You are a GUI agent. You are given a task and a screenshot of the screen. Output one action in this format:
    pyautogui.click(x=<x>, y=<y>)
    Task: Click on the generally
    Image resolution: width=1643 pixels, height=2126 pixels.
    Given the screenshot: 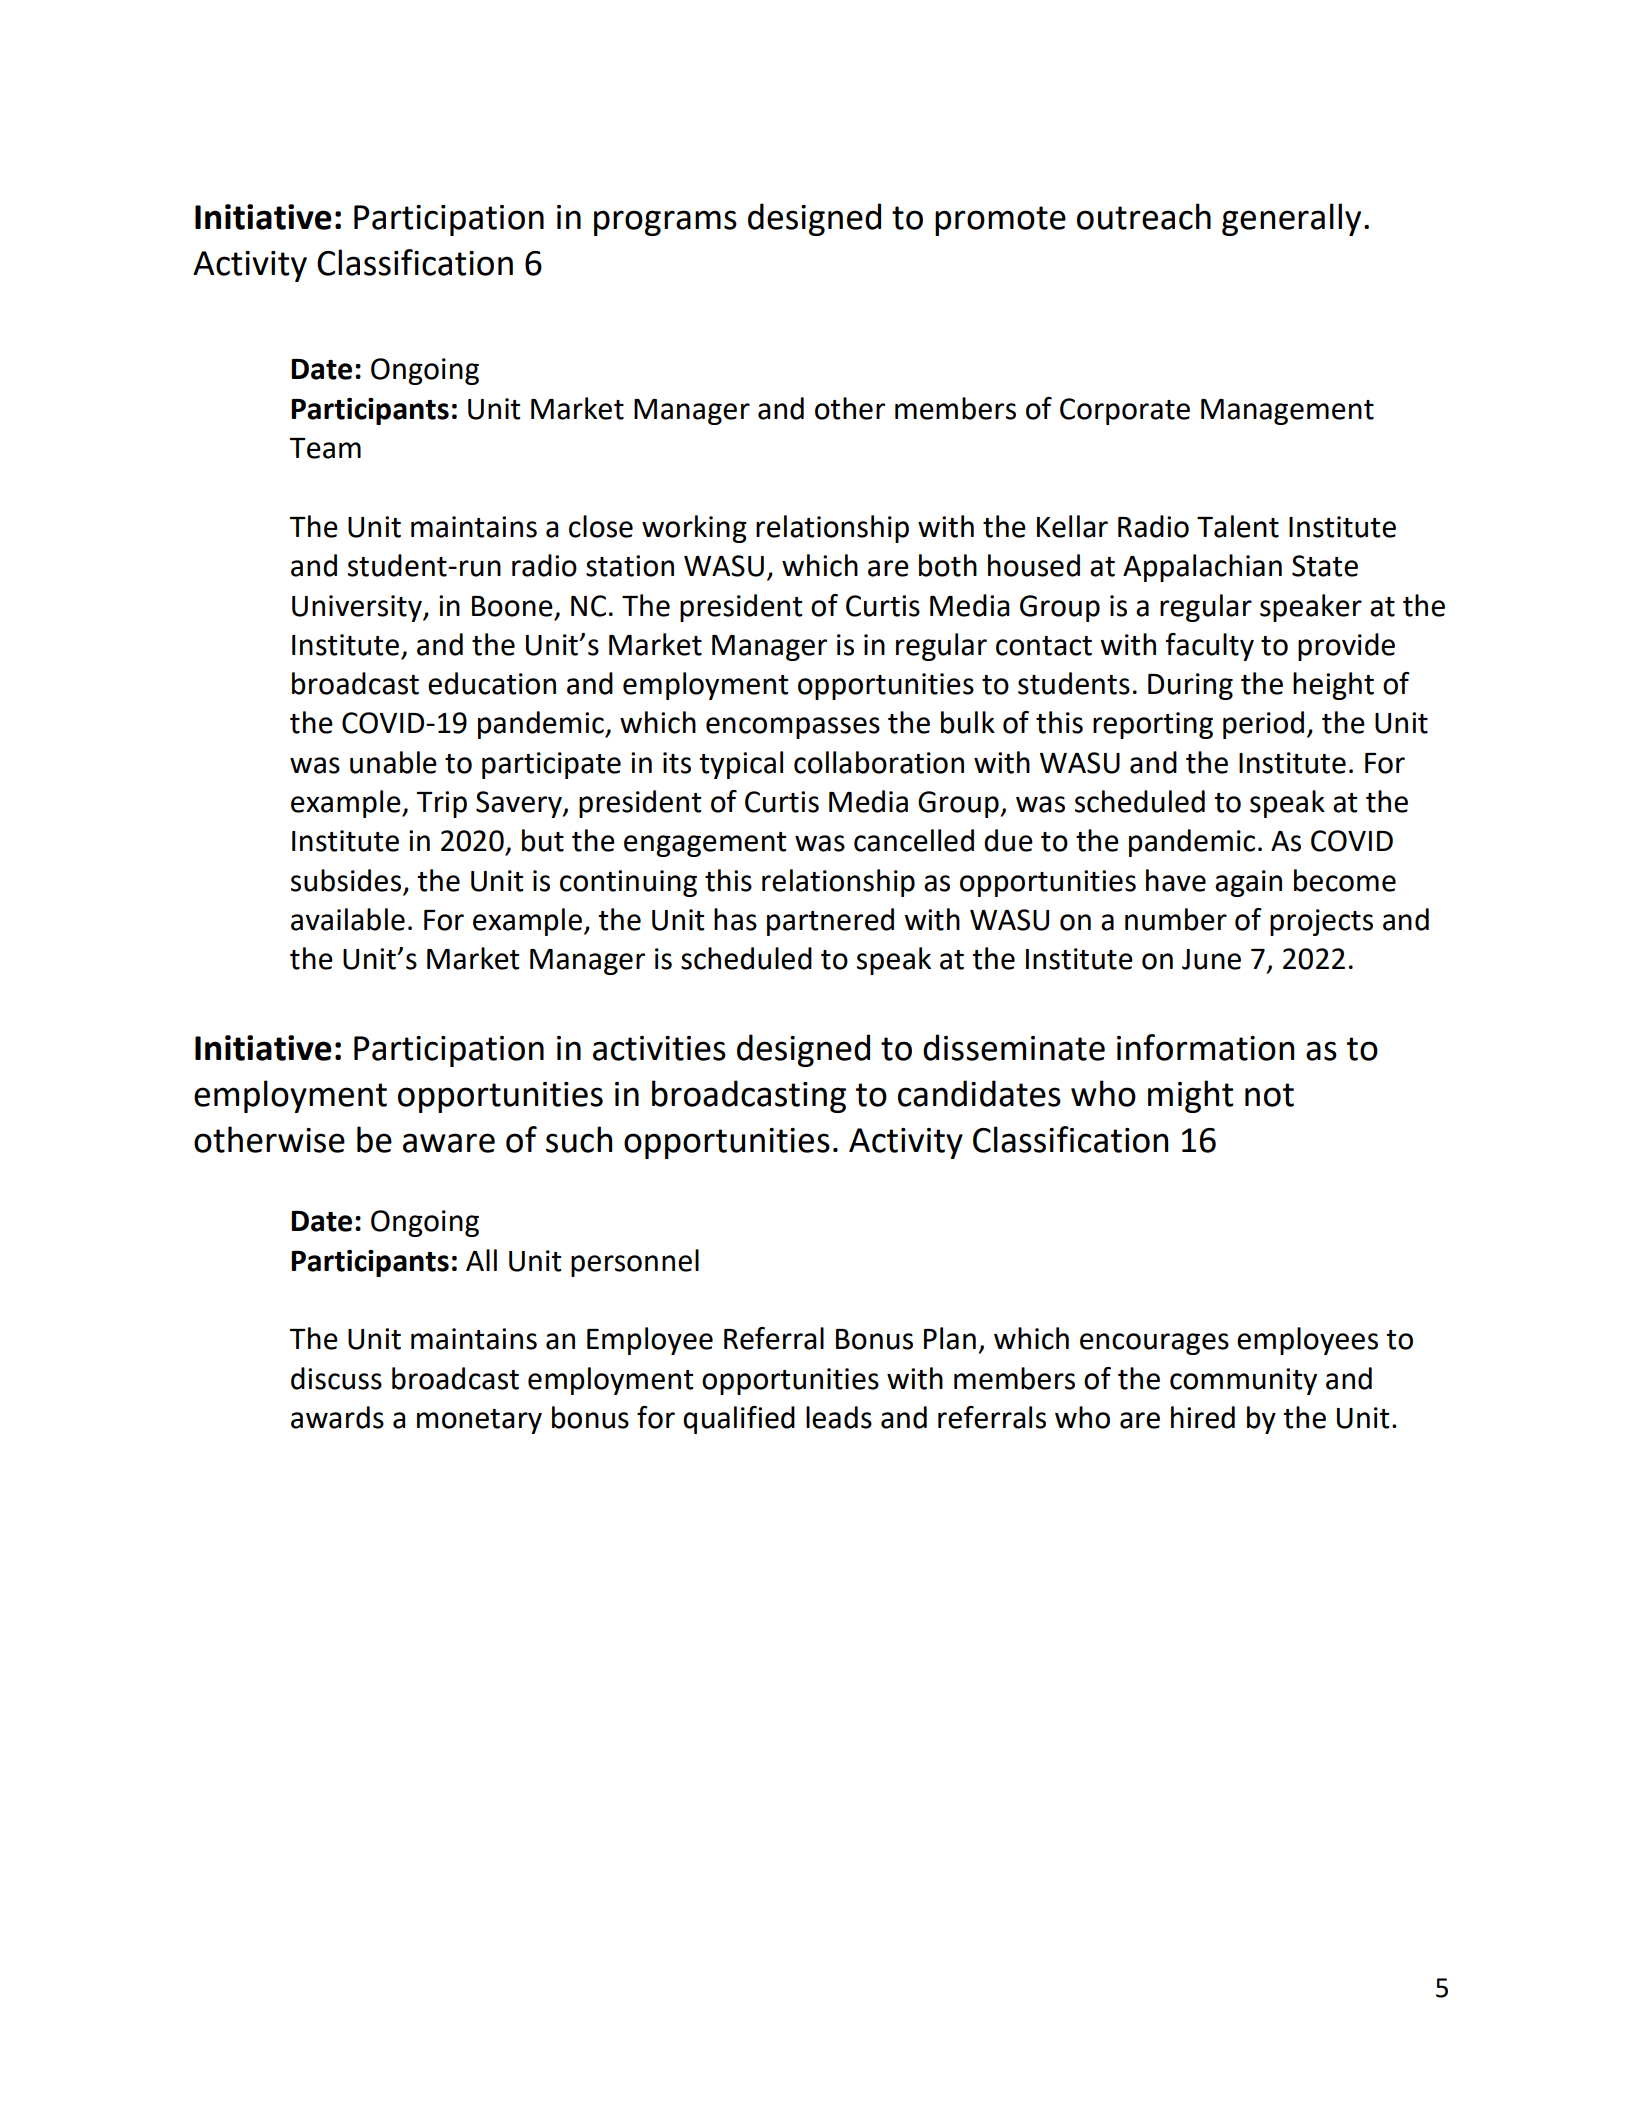 What is the action you would take?
    pyautogui.click(x=1291, y=219)
